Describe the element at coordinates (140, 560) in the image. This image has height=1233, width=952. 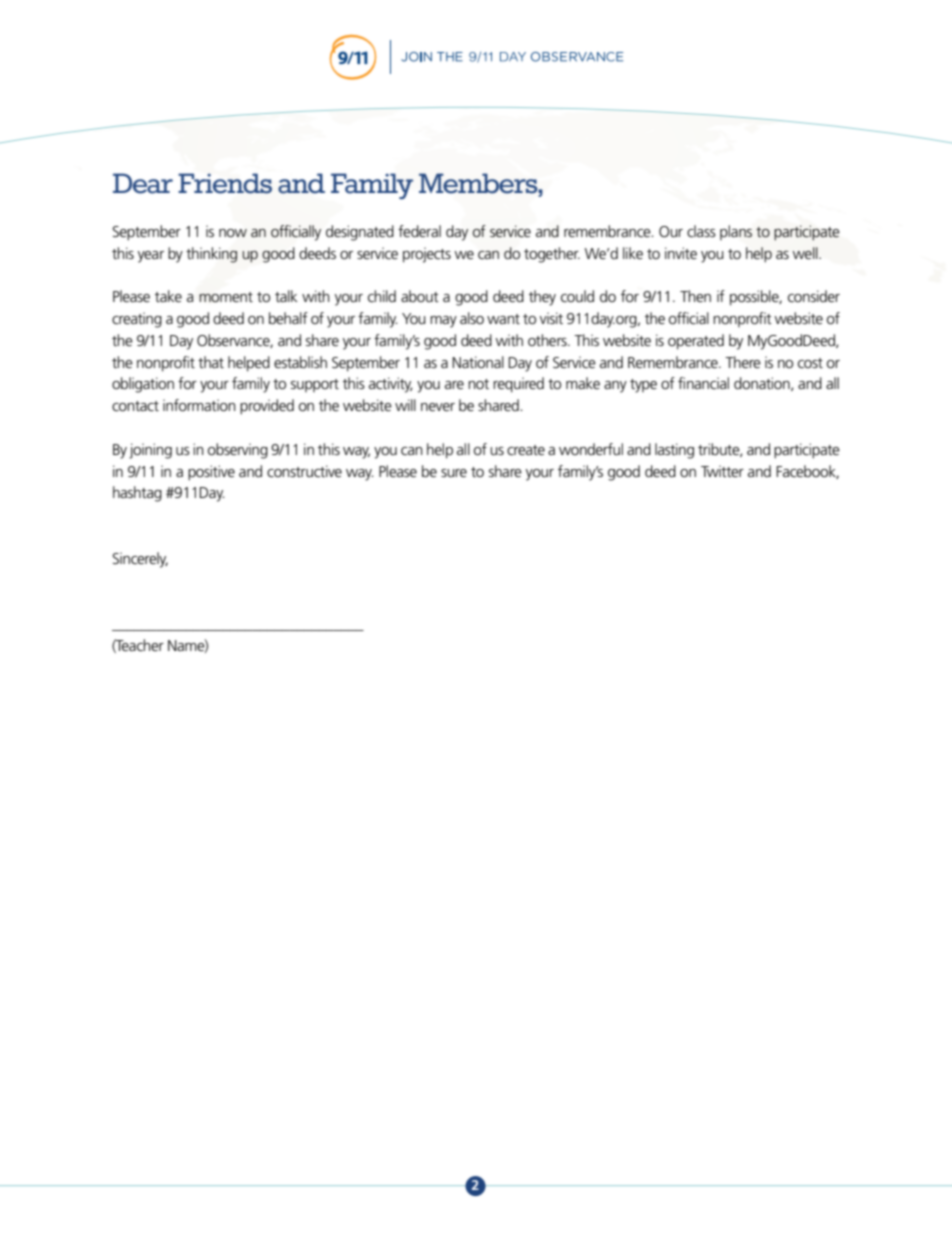
I see `Sincerely` at that location.
